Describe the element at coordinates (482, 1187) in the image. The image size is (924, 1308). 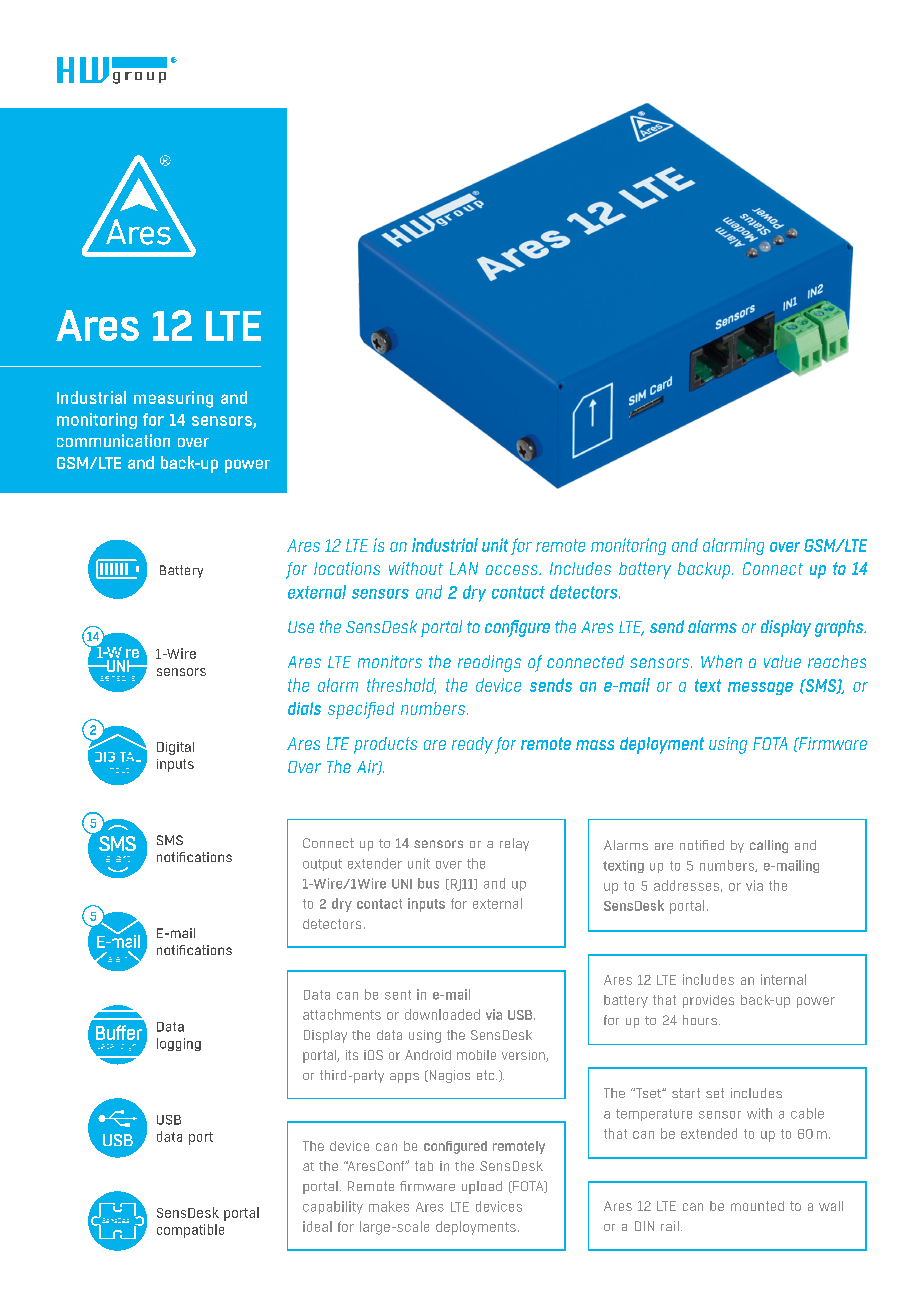
I see `upload` at that location.
